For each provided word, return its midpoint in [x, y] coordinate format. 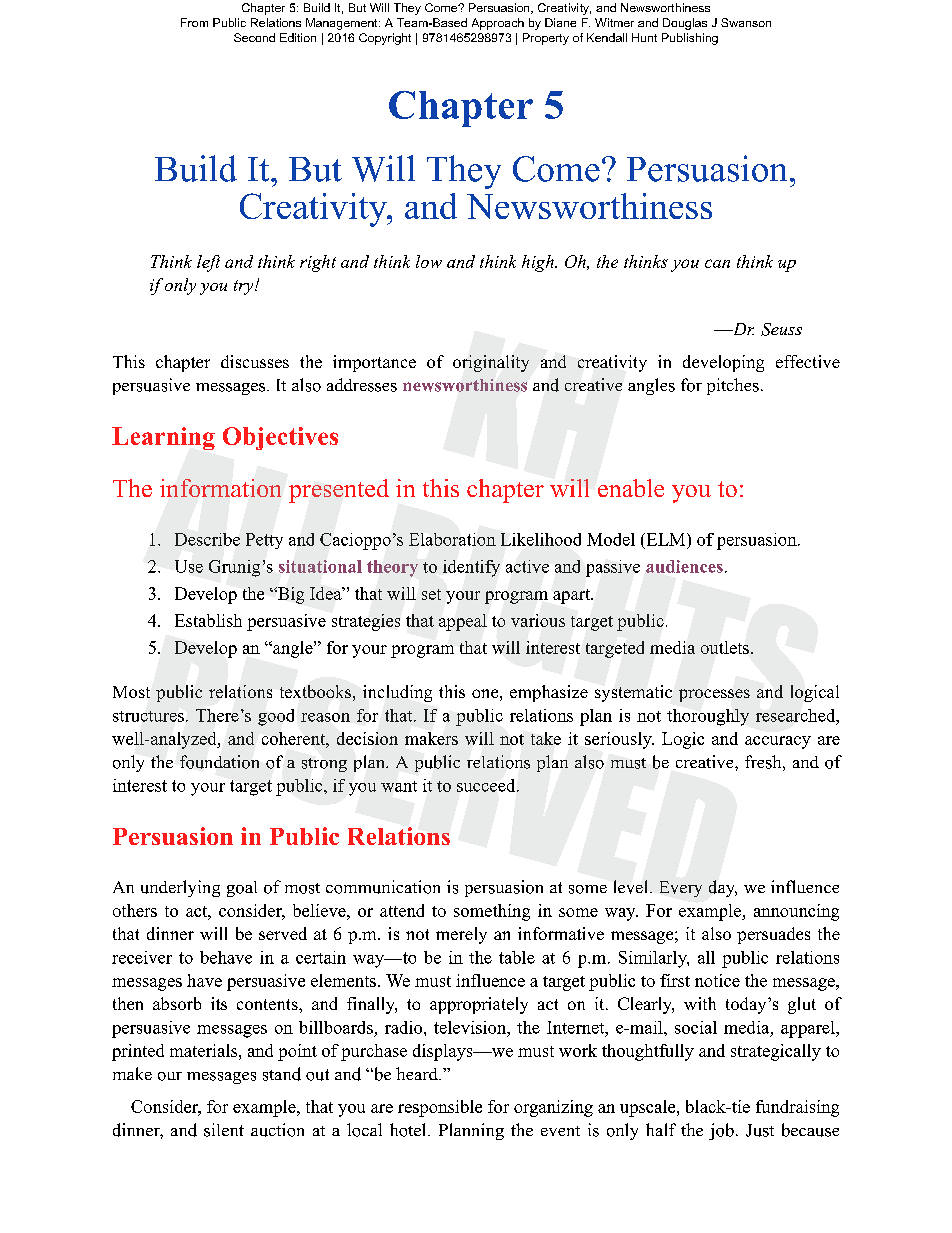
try [245, 287]
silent [224, 1130]
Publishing [690, 39]
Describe [207, 539]
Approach [498, 24]
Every [681, 889]
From [194, 22]
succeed [487, 785]
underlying [180, 888]
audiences [684, 566]
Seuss [781, 329]
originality [491, 363]
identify [471, 568]
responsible [440, 1108]
